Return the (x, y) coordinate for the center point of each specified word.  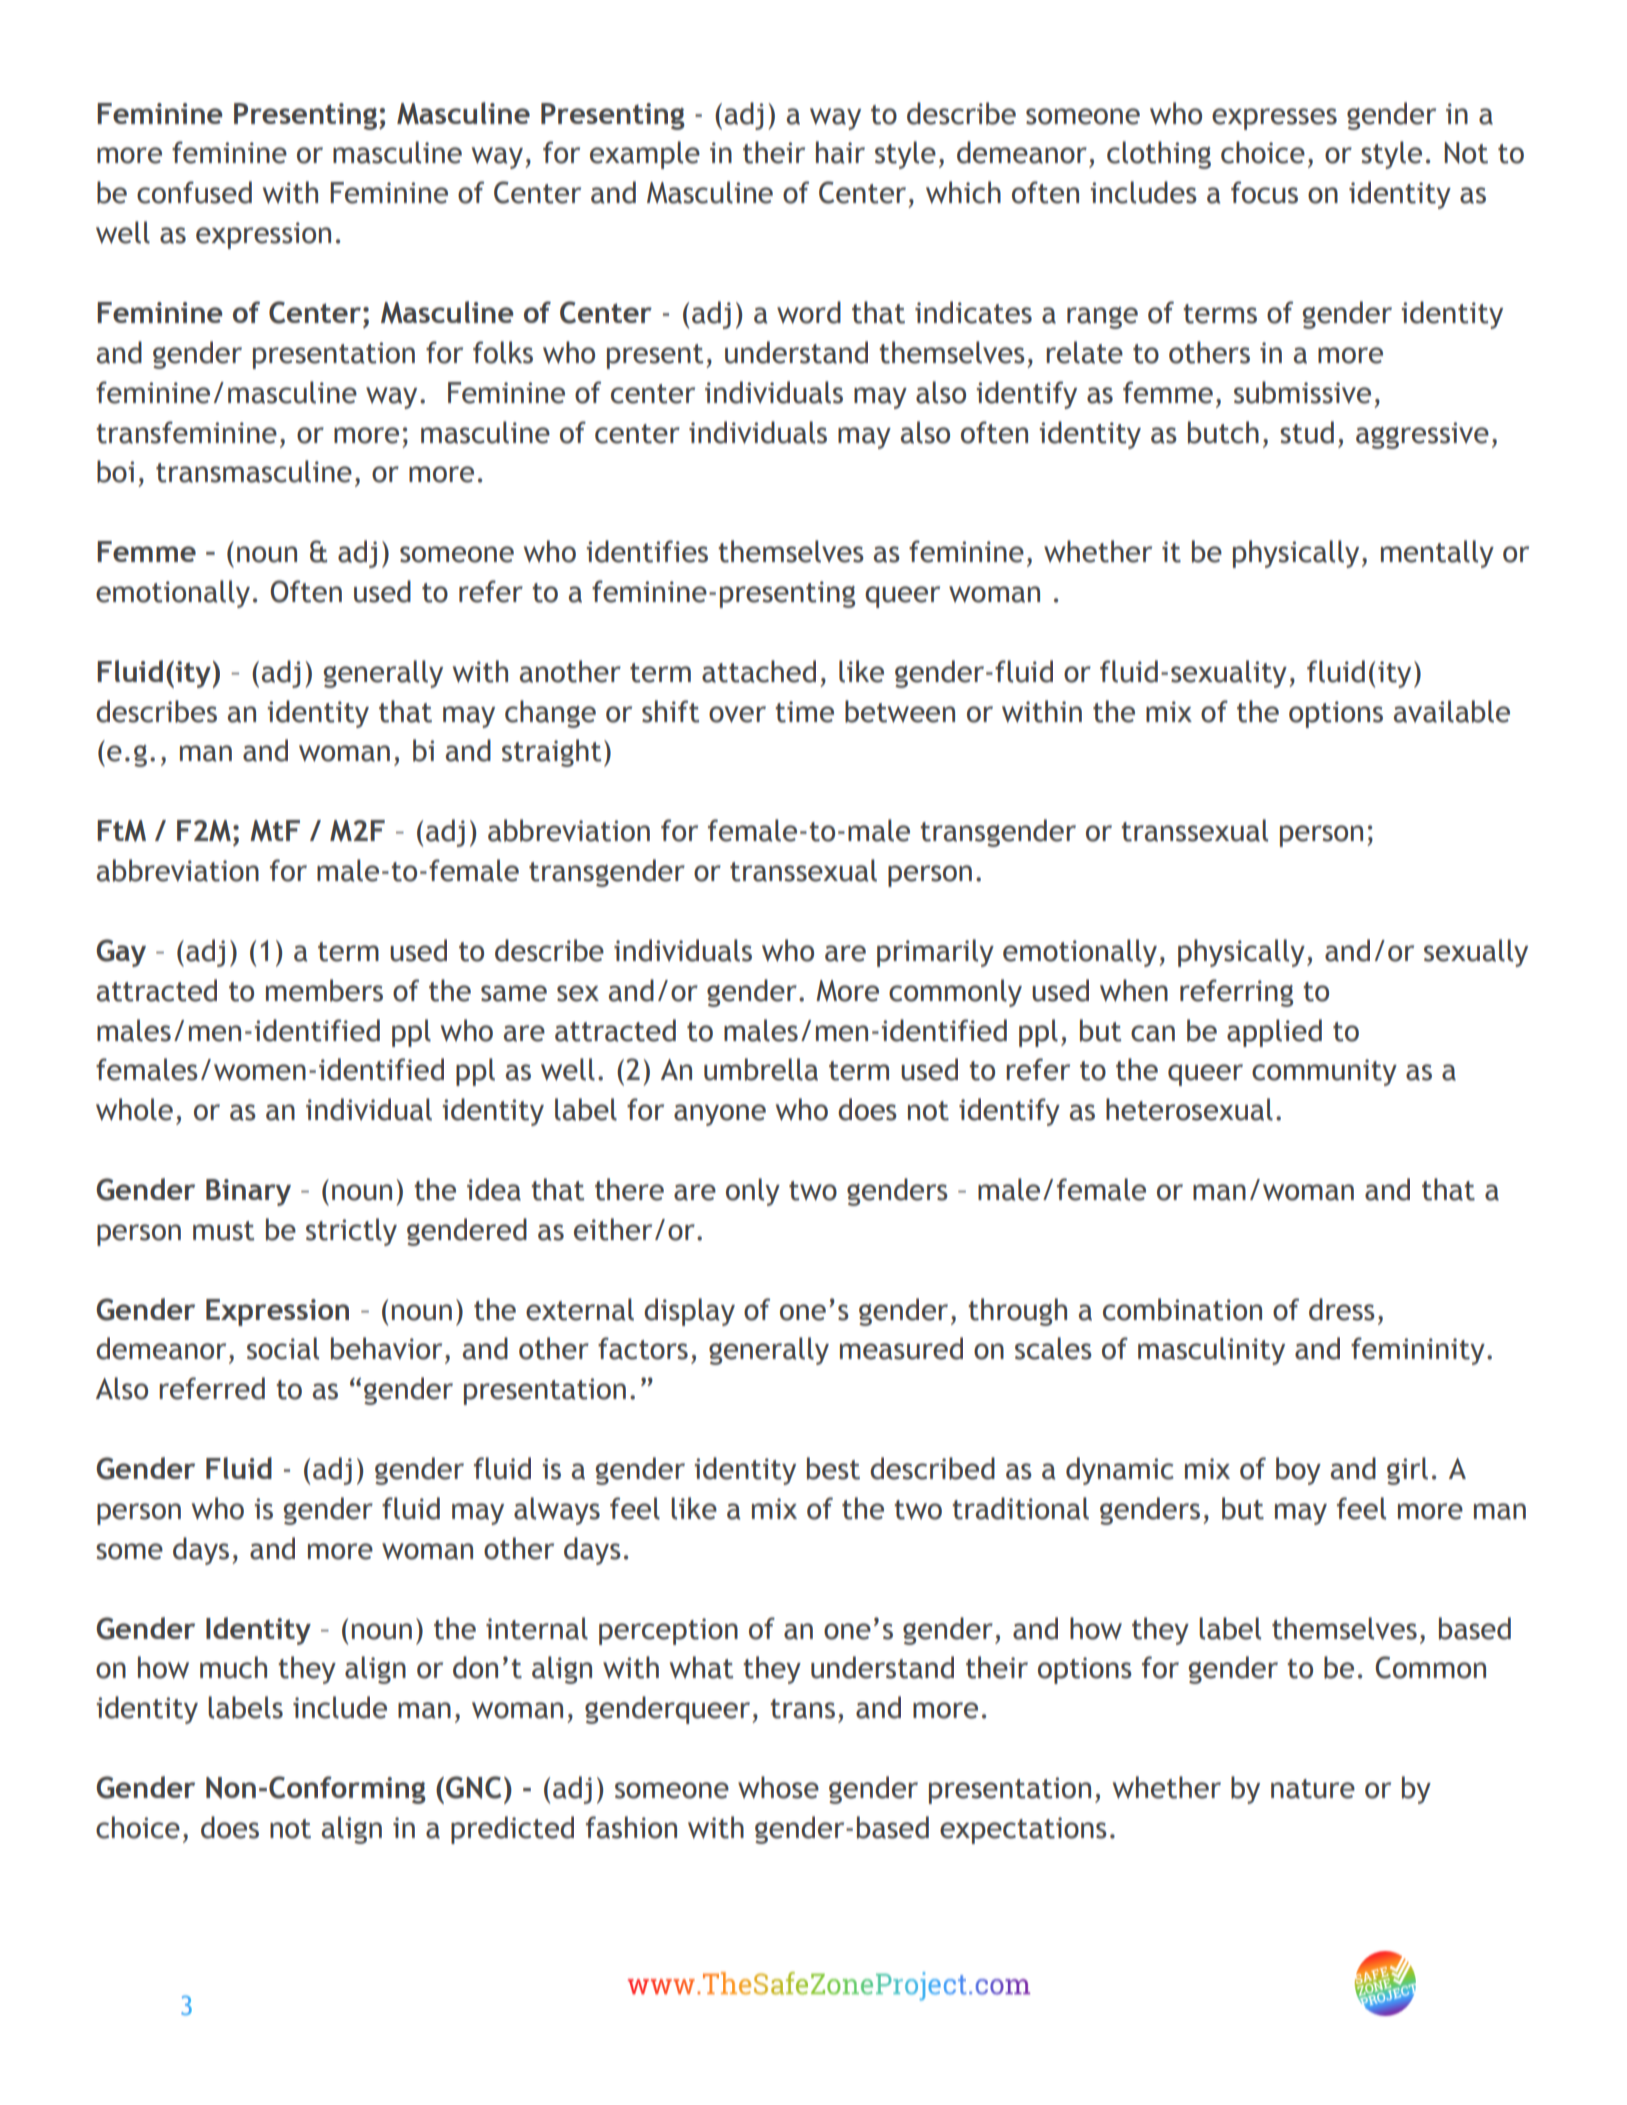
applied (1274, 1033)
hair (840, 152)
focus (1264, 192)
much (233, 1667)
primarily (935, 953)
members (324, 990)
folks (503, 352)
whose (778, 1787)
